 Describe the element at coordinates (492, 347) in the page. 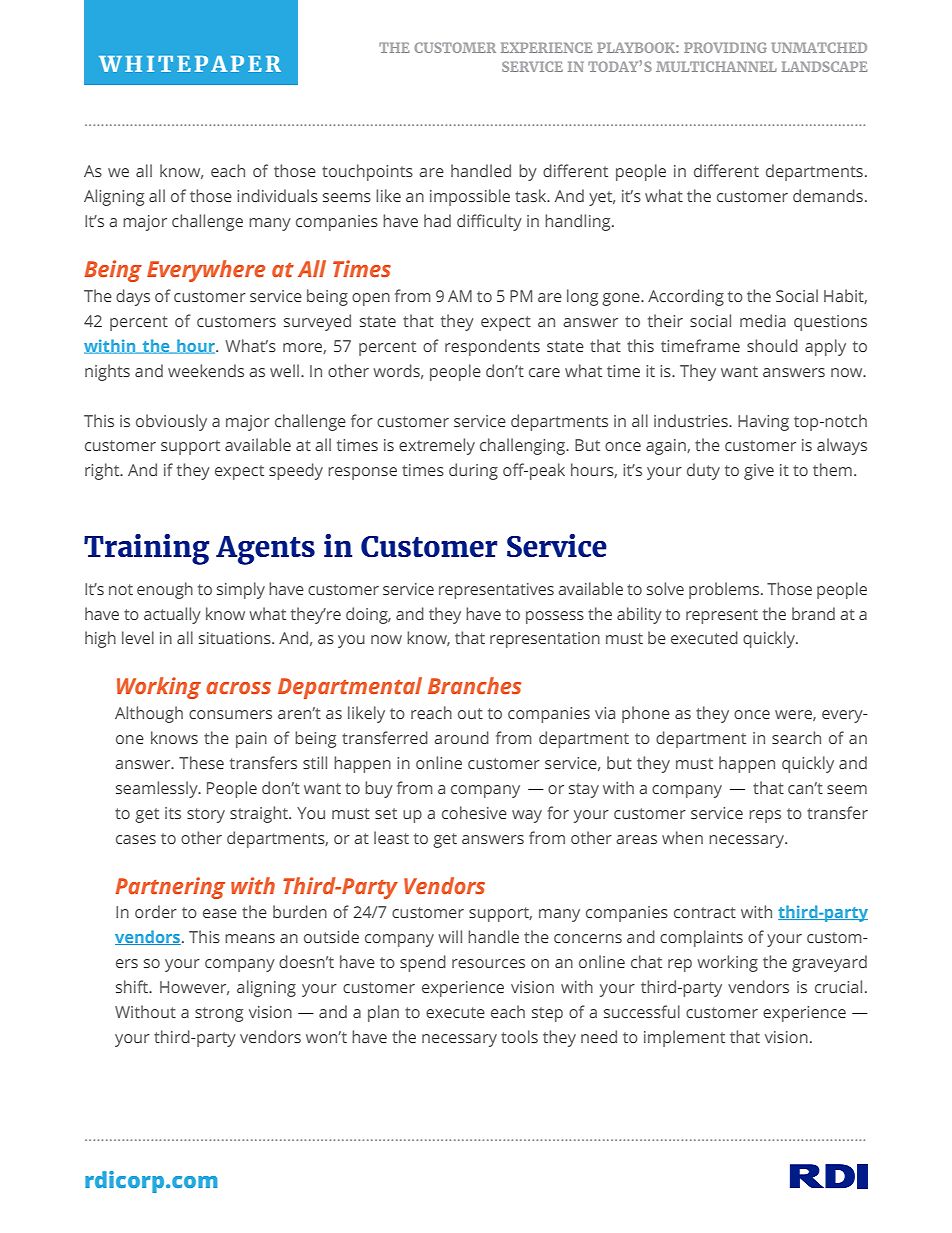

I see `respondents` at that location.
